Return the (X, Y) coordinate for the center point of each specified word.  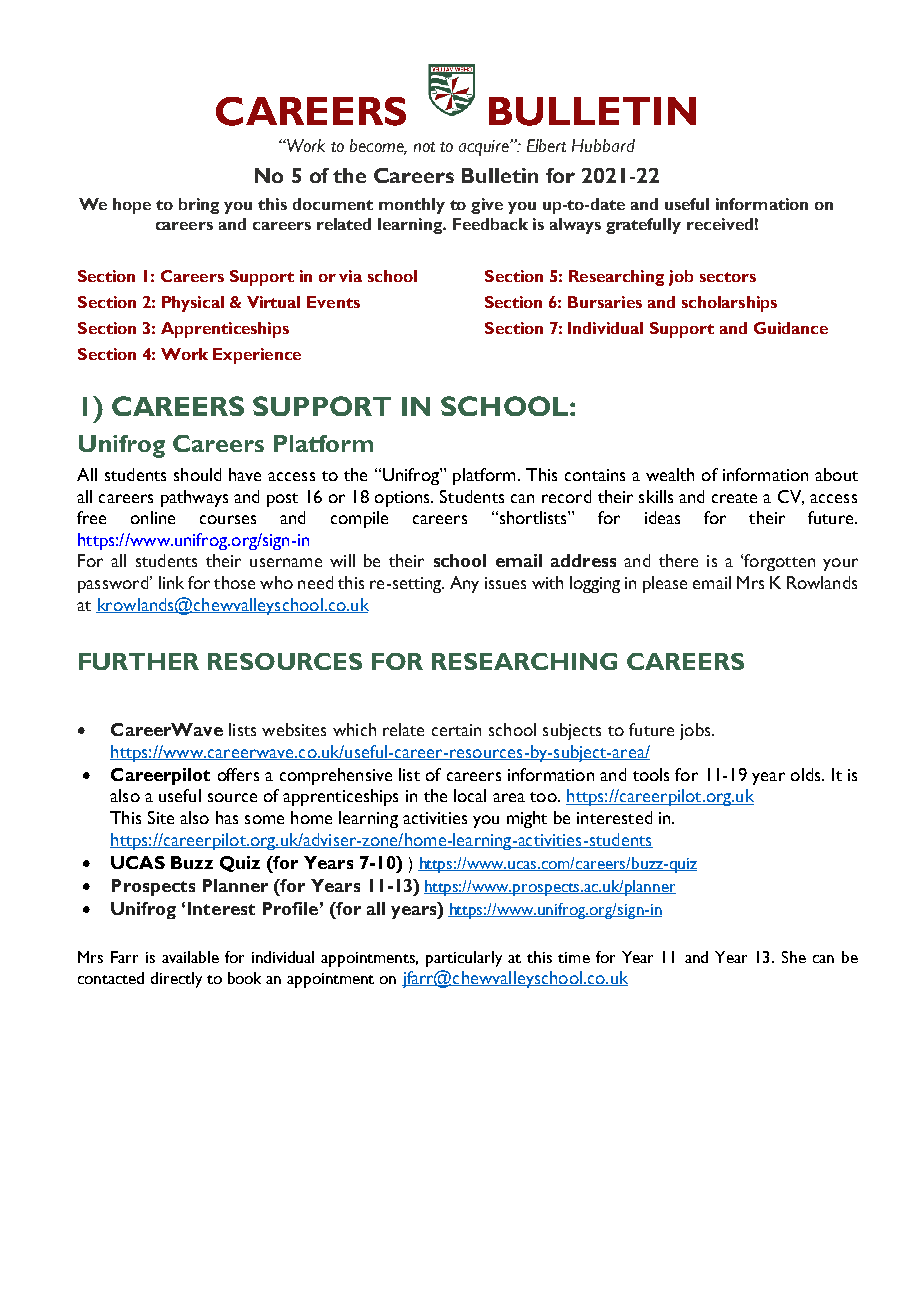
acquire (485, 147)
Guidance (791, 328)
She (794, 957)
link (171, 582)
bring (199, 206)
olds (807, 774)
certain (456, 730)
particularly (464, 959)
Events (333, 302)
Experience (257, 356)
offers (238, 774)
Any (464, 584)
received (720, 224)
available (190, 957)
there (678, 560)
